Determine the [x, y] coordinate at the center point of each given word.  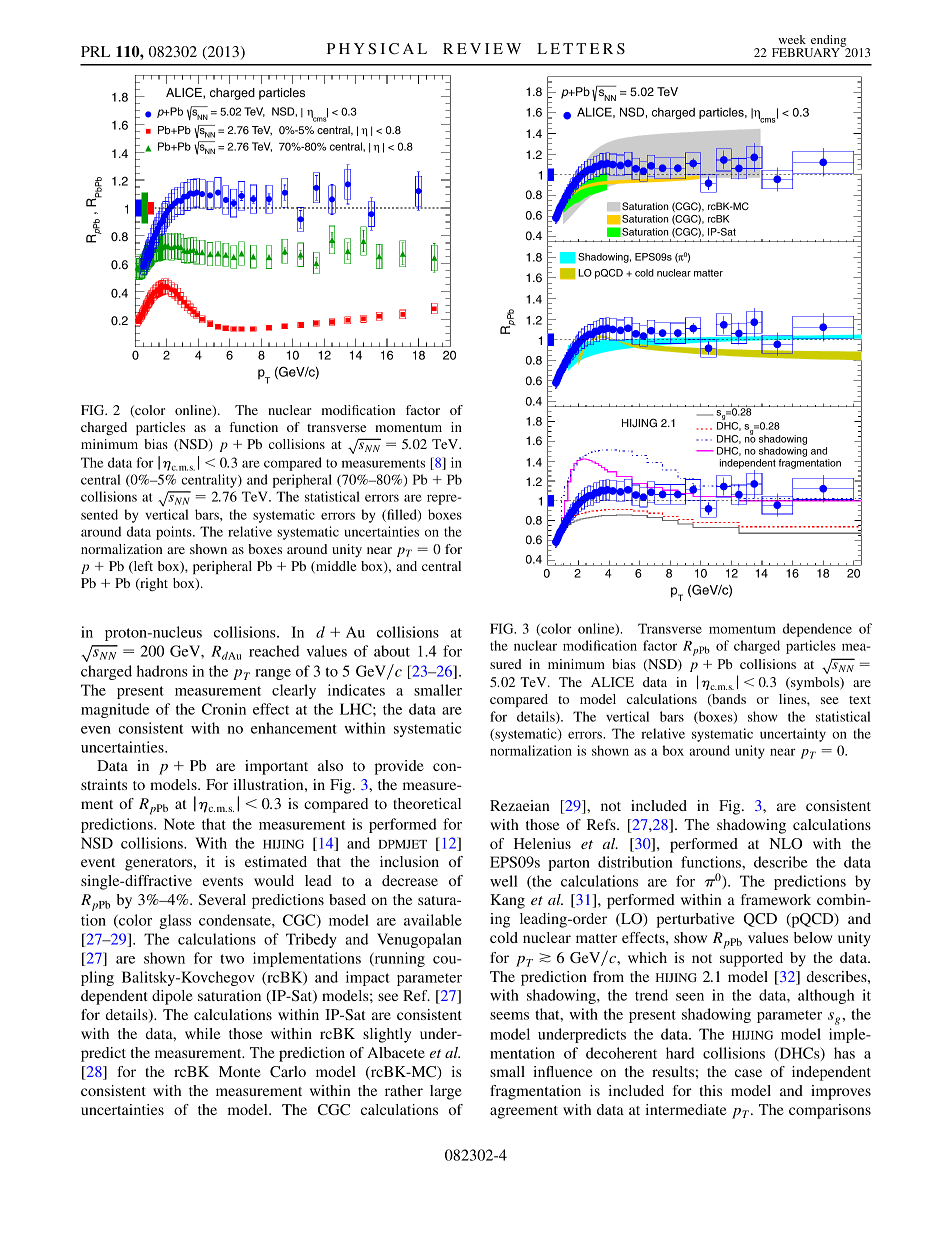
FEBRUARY [807, 51]
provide [399, 767]
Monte [240, 1071]
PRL [95, 51]
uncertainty [793, 735]
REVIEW [482, 48]
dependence [817, 630]
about [392, 651]
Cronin [224, 709]
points [175, 533]
